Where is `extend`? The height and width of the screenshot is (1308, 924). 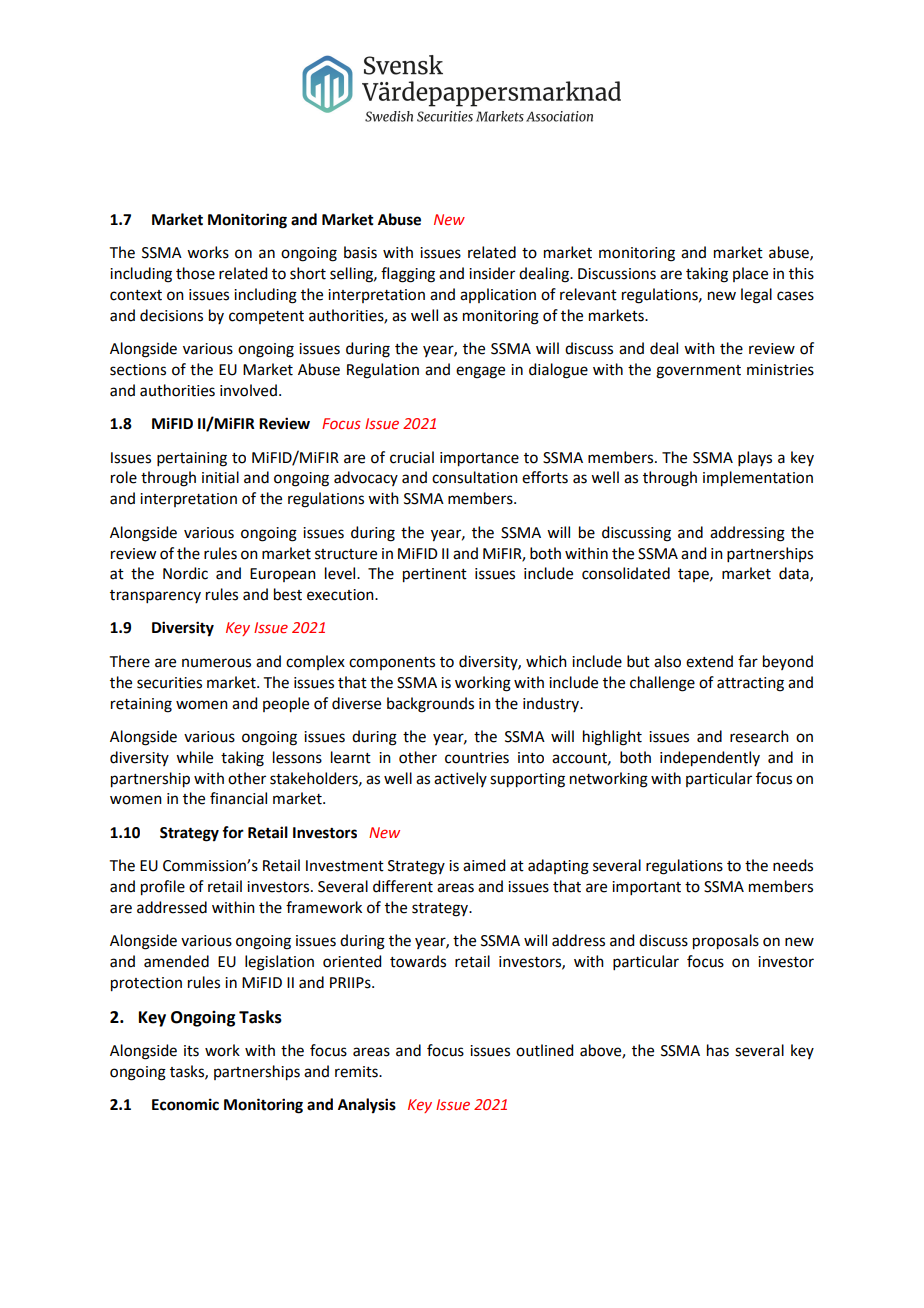
extend is located at coordinates (709, 661).
